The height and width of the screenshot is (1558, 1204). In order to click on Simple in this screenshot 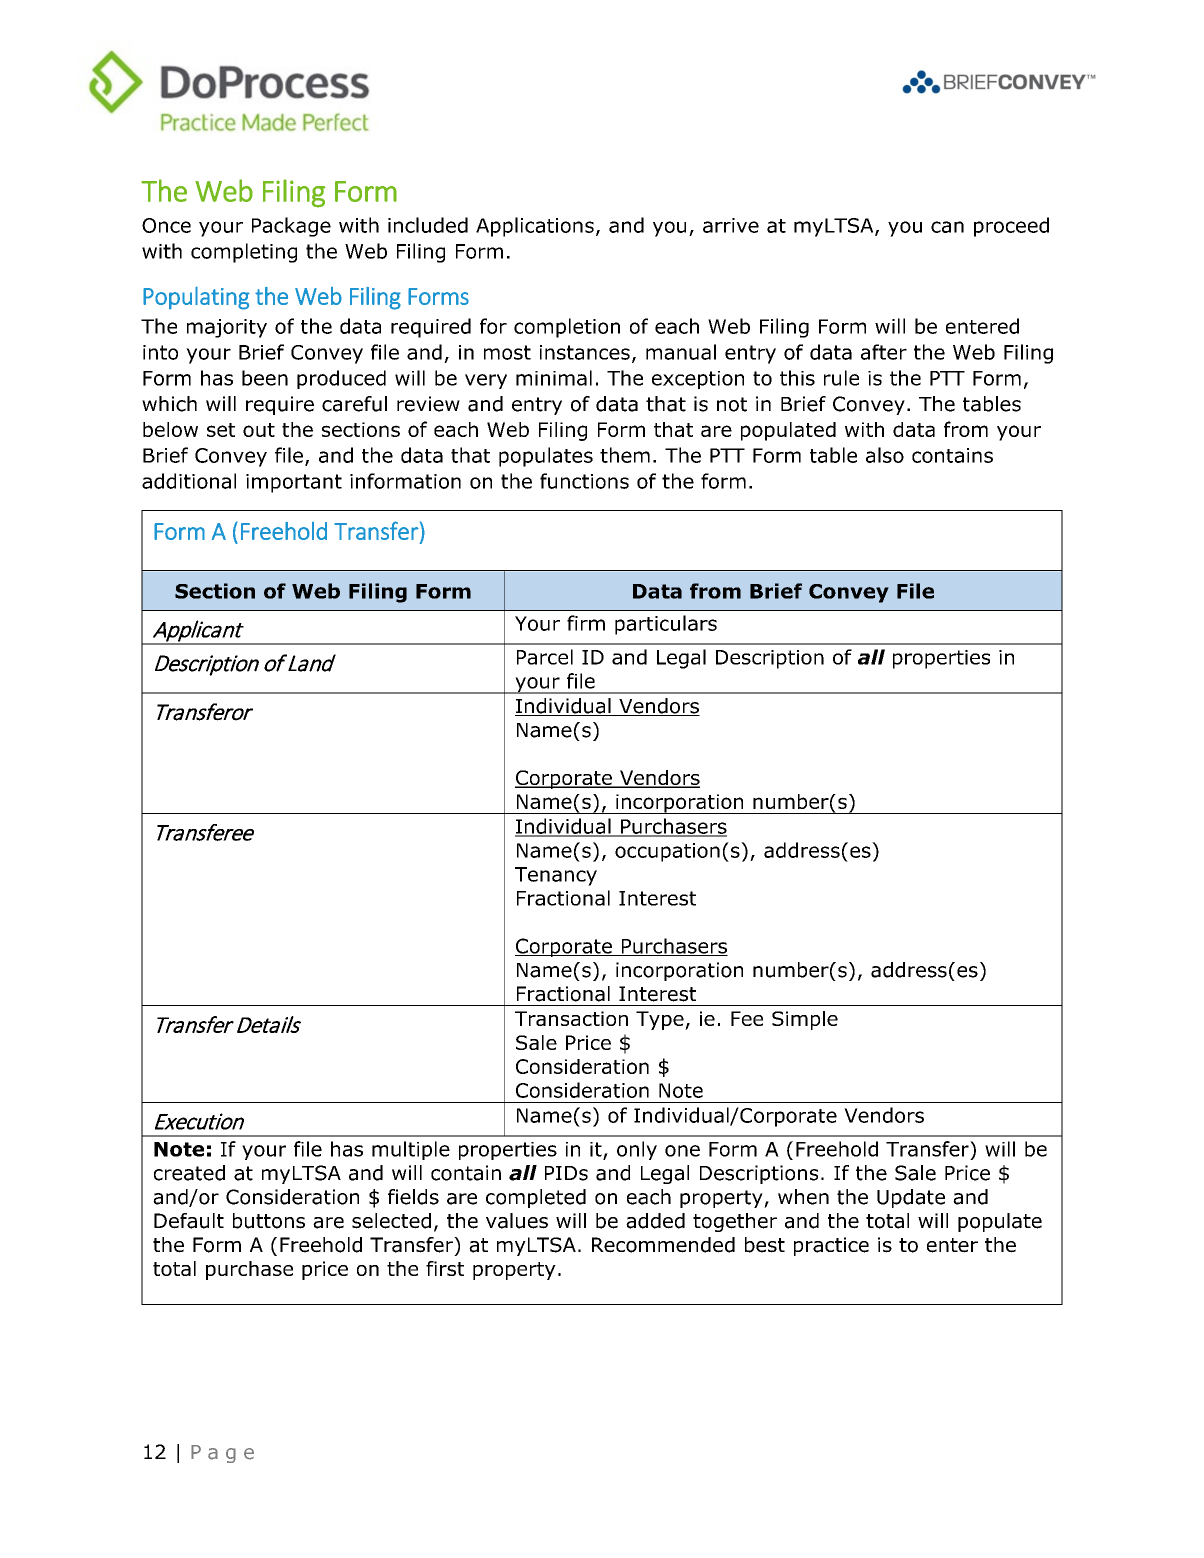, I will do `click(805, 1020)`.
